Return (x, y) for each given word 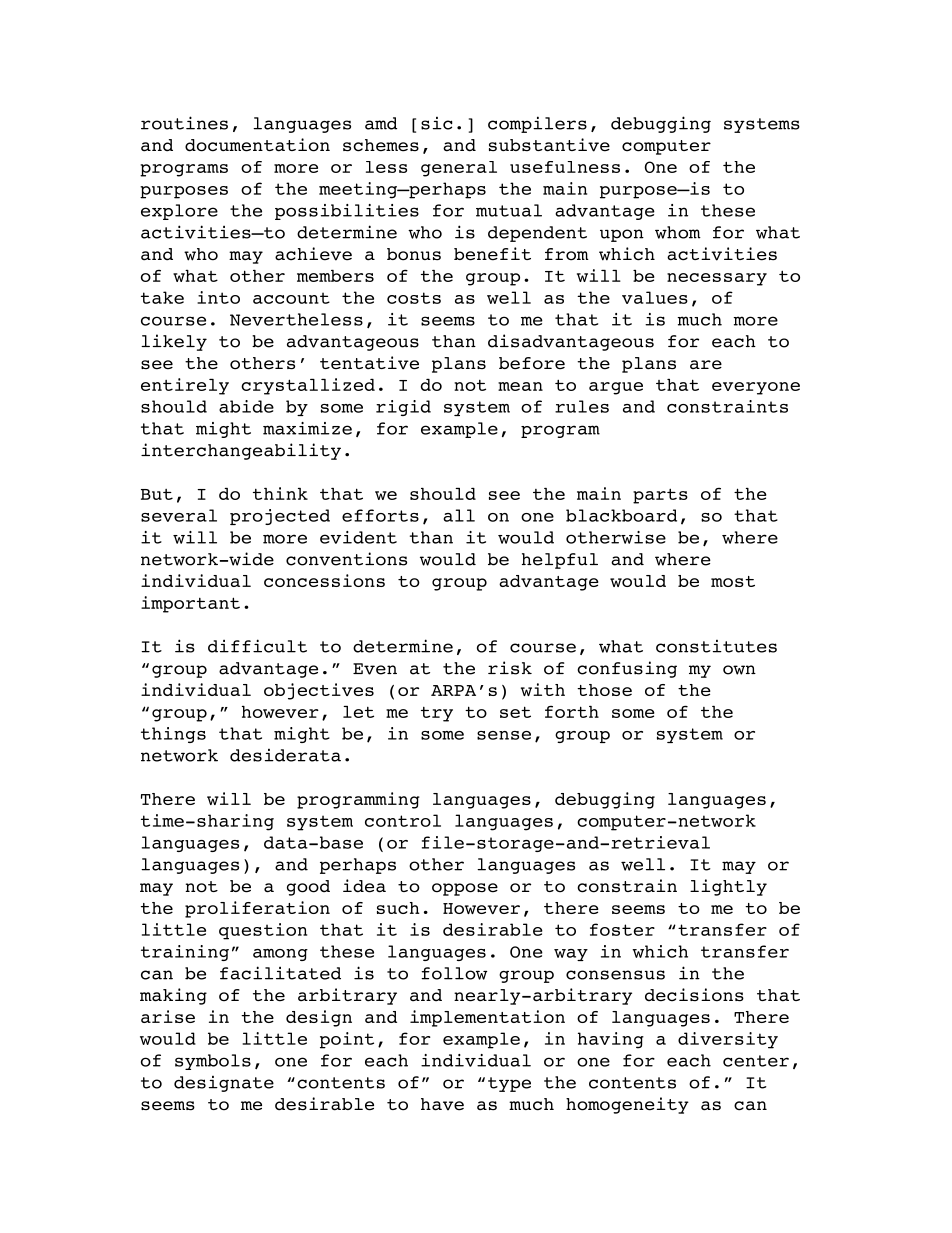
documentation (257, 145)
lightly (728, 887)
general (459, 169)
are (706, 365)
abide (246, 406)
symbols (213, 1062)
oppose (465, 889)
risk (510, 668)
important (190, 604)
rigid (403, 408)
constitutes (716, 646)
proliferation (257, 909)
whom (678, 232)
